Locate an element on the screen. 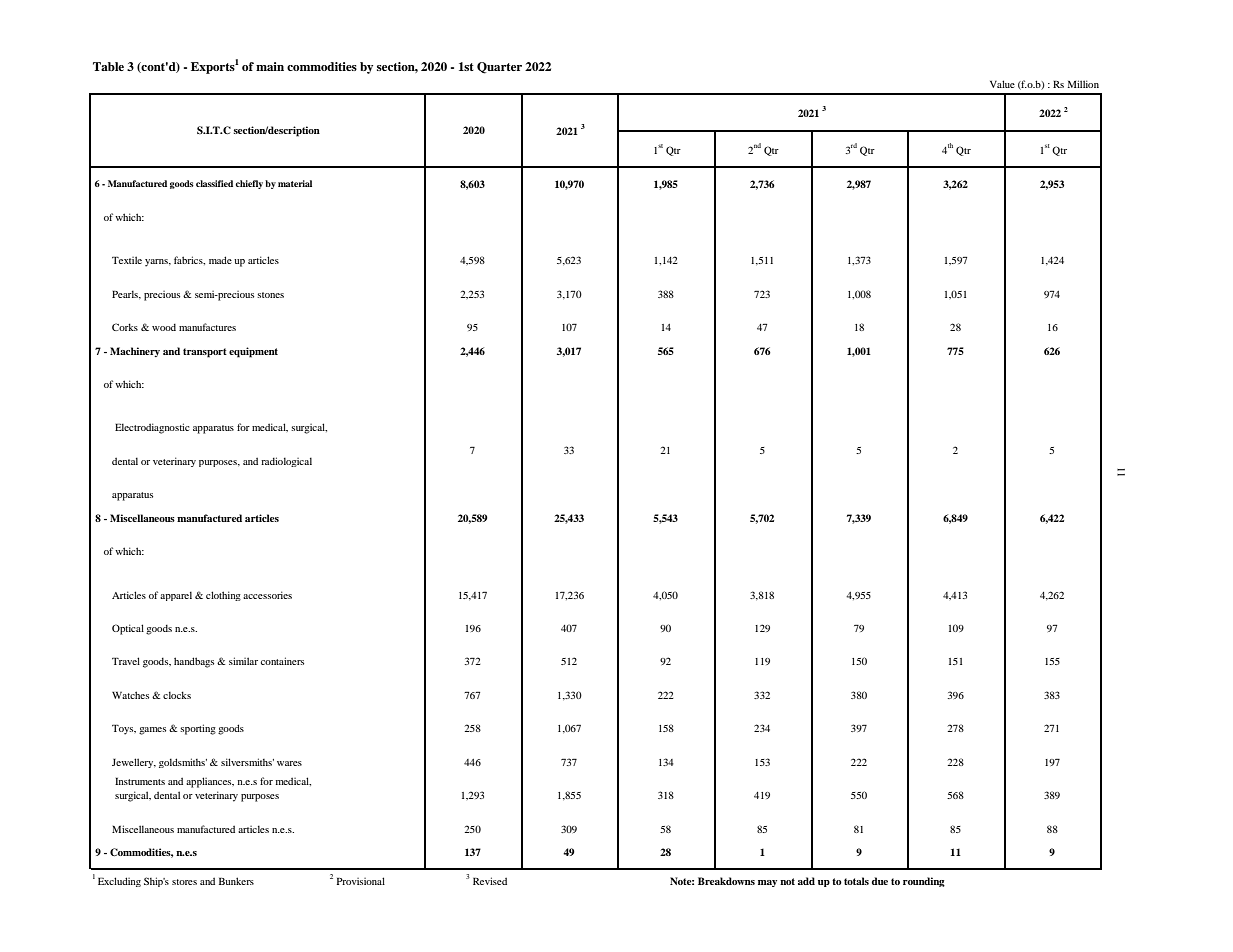 The width and height of the screenshot is (1233, 952). main is located at coordinates (270, 66).
